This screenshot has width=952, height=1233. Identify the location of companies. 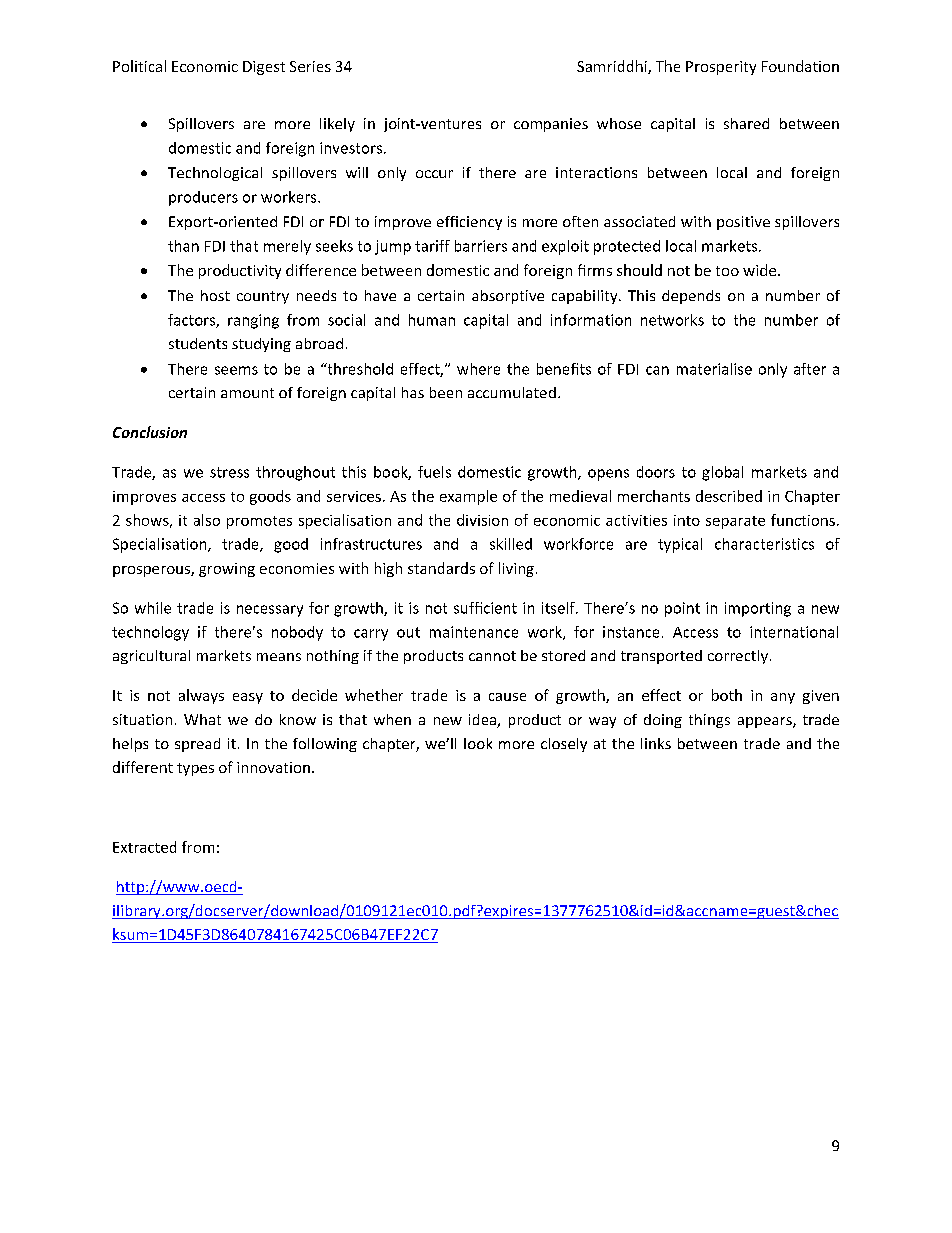
(551, 125).
